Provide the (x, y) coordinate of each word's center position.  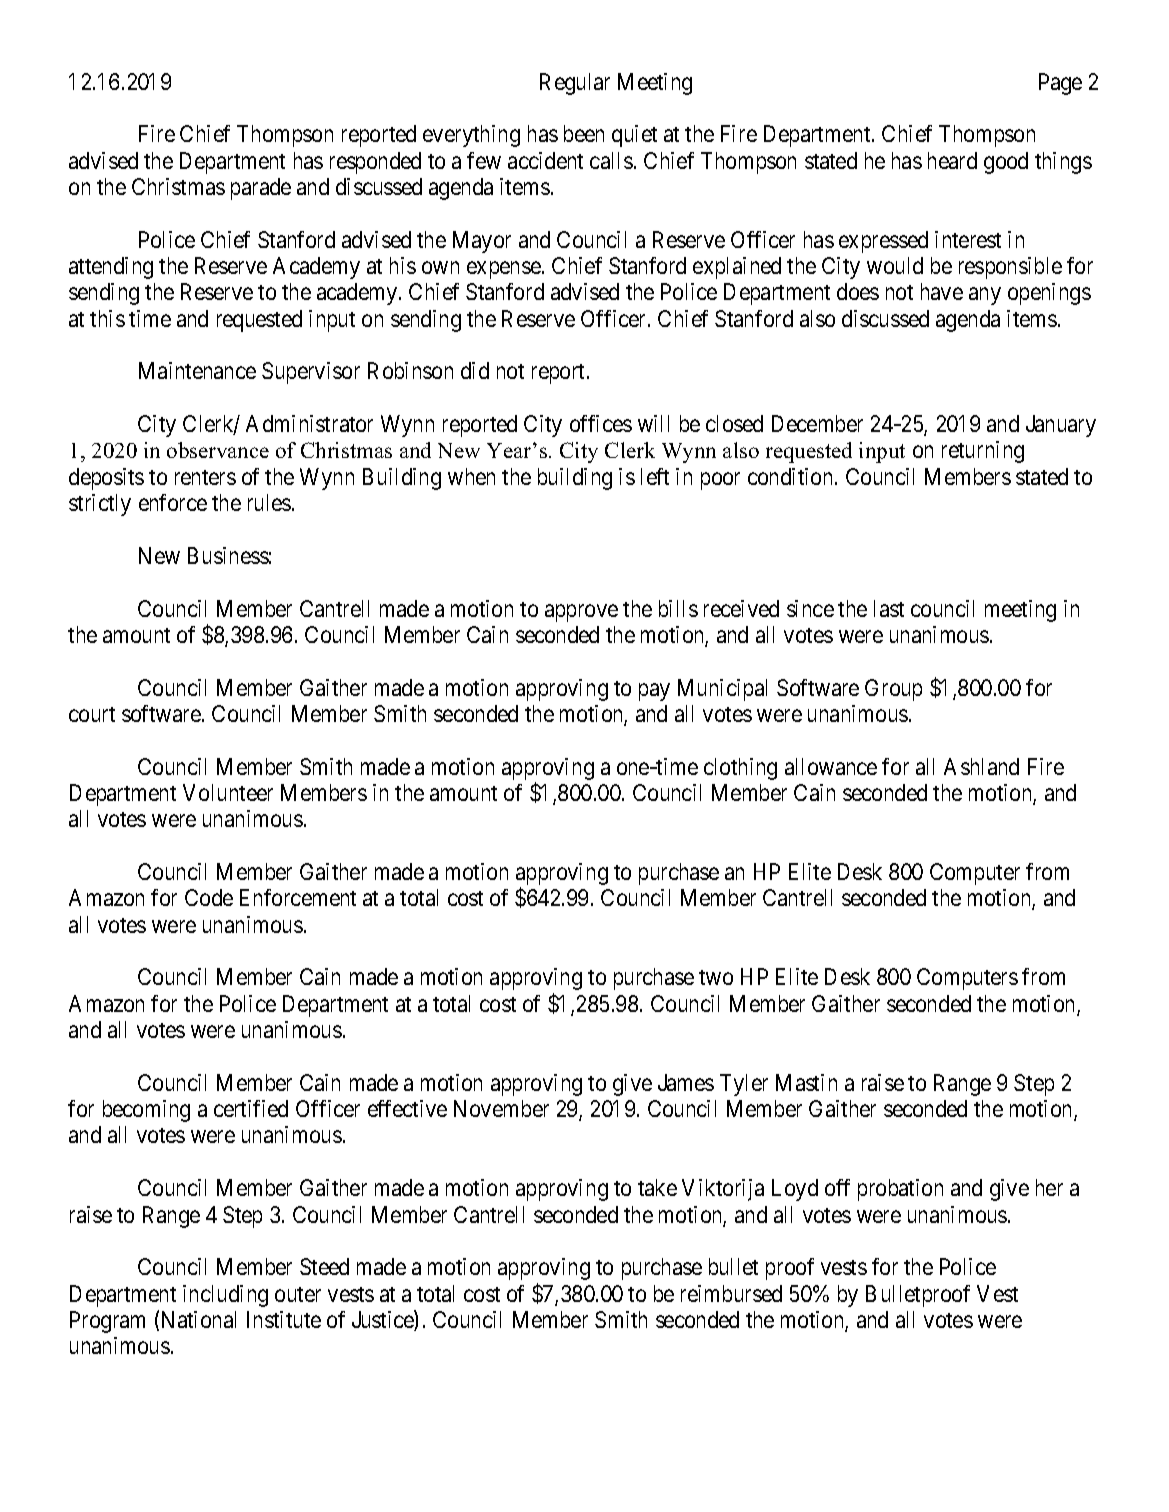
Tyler (744, 1085)
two (716, 977)
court (92, 714)
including (225, 1296)
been (584, 133)
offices (601, 423)
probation (900, 1190)
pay (654, 692)
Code (209, 897)
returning (983, 452)
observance (218, 450)
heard (952, 160)
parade (261, 189)
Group (893, 690)
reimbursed (731, 1293)
